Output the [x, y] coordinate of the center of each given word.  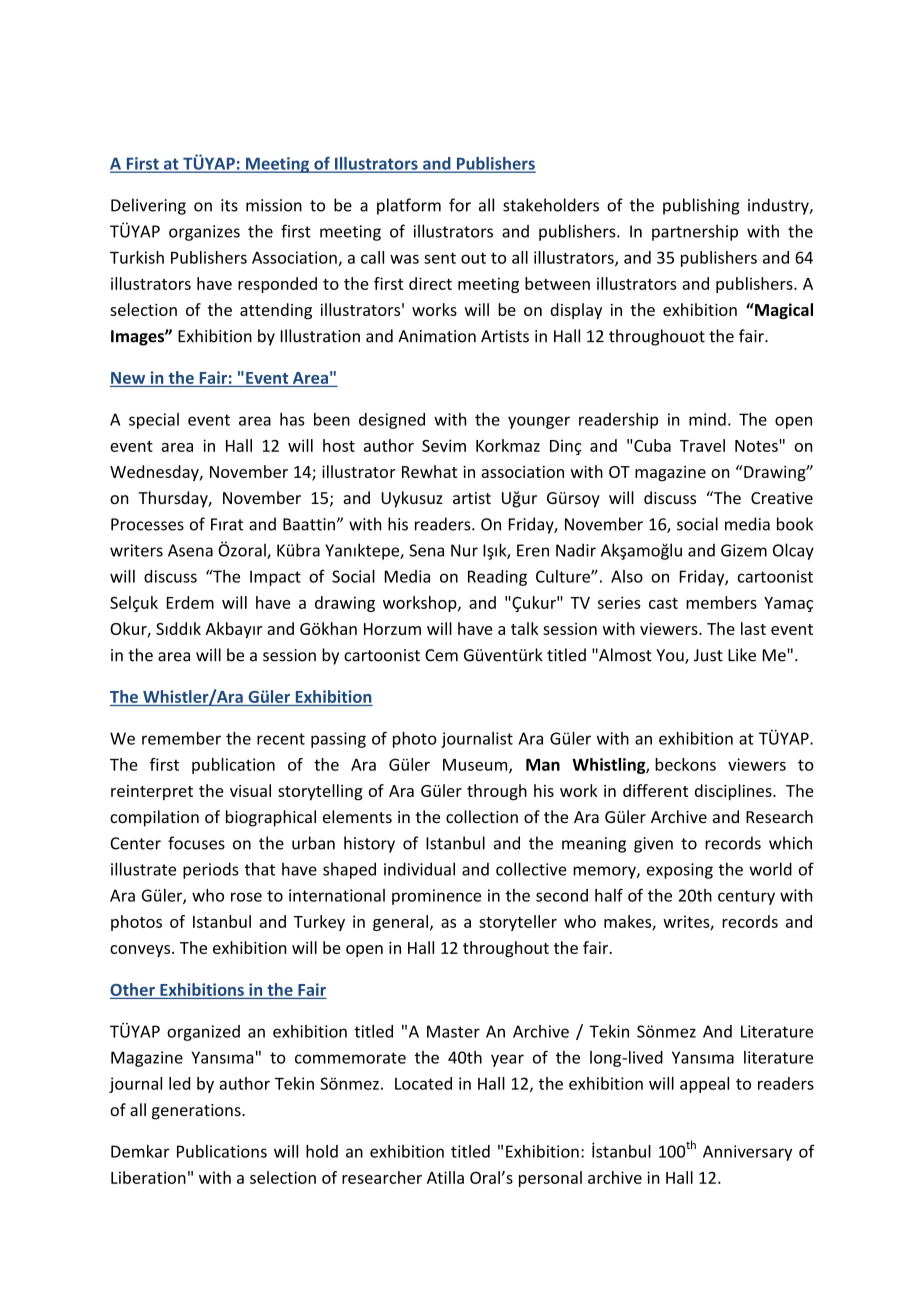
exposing [680, 871]
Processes [147, 524]
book [795, 524]
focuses [196, 843]
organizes [204, 233]
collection [482, 816]
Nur [464, 550]
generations [197, 1112]
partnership [695, 232]
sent [440, 258]
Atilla [445, 1177]
